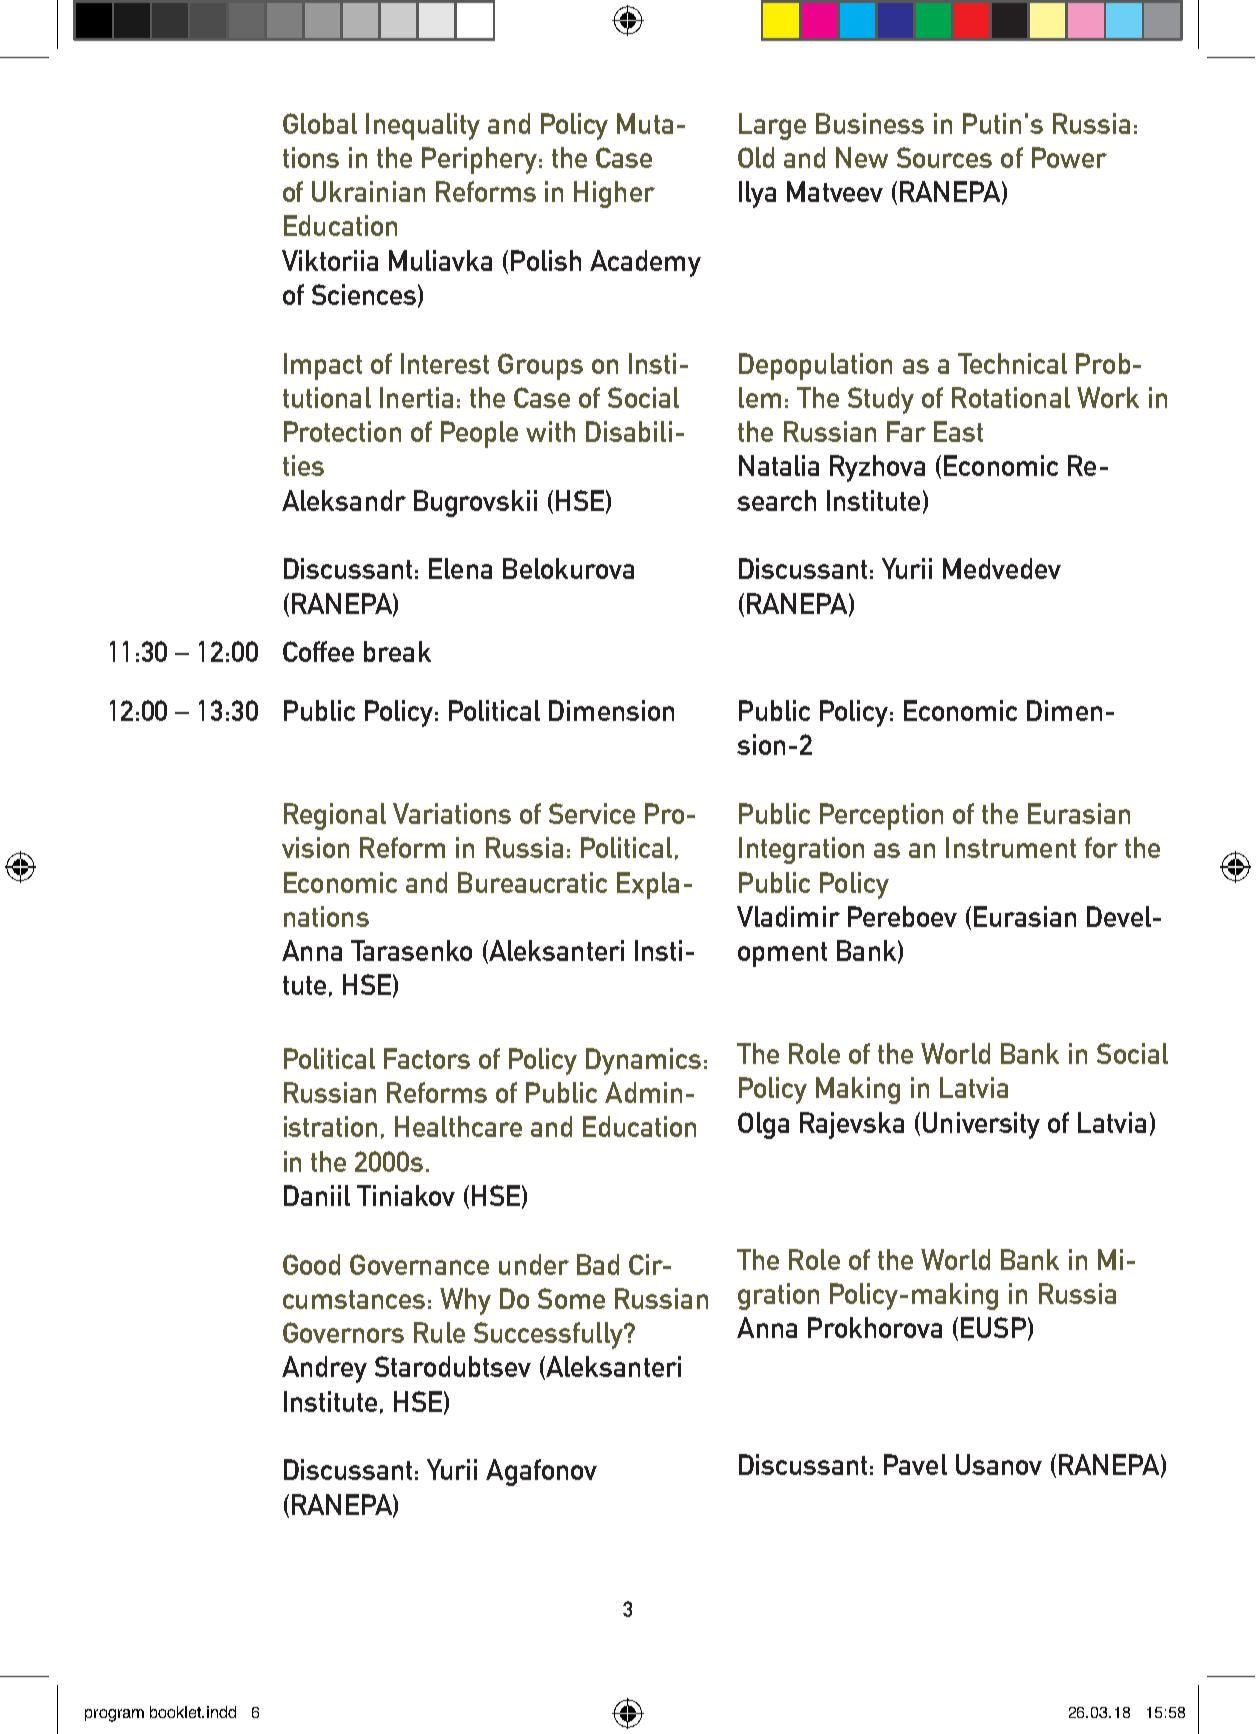 The image size is (1256, 1734). I want to click on Regional, so click(335, 816).
